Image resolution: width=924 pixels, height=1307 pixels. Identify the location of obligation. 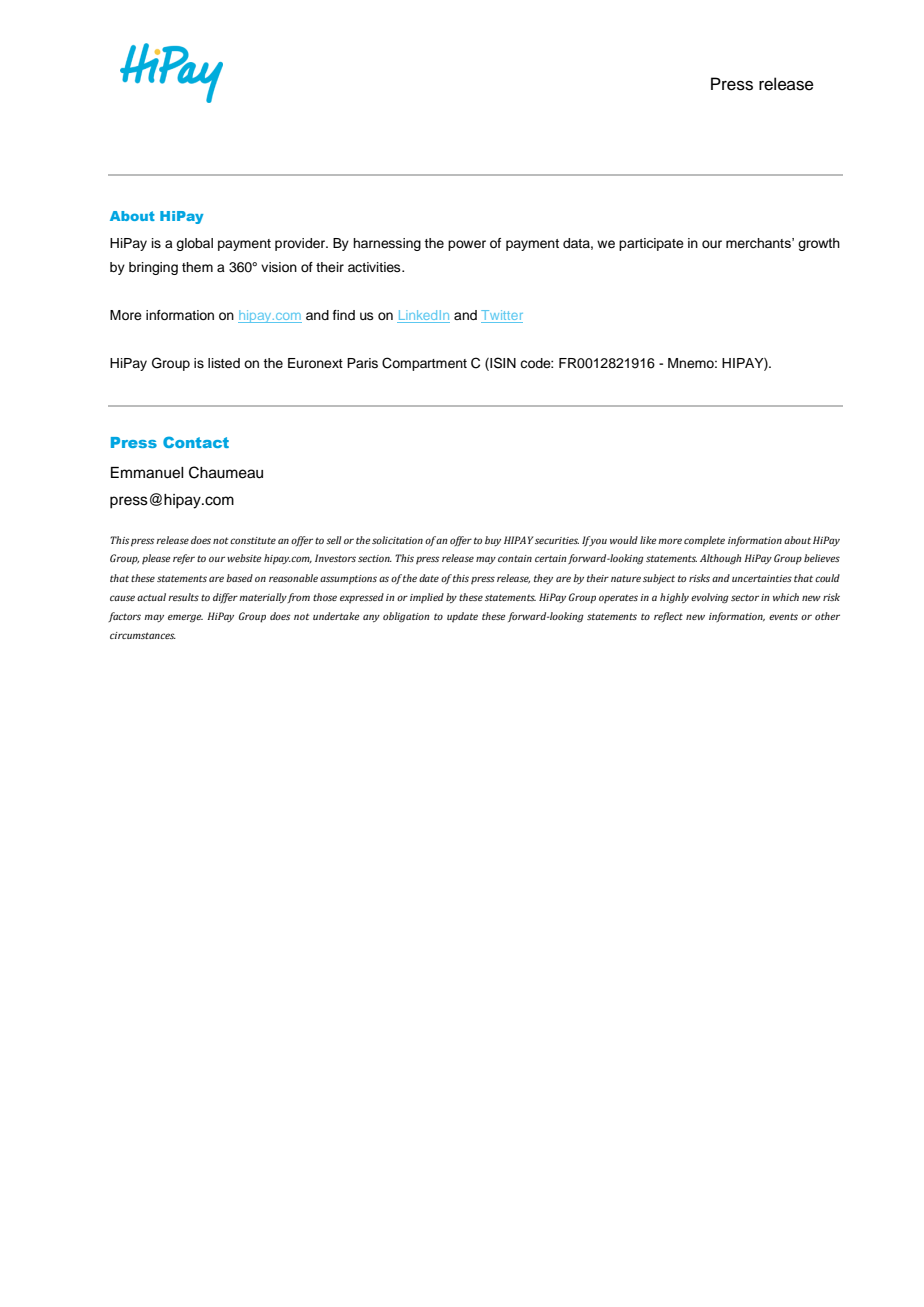
(406, 617).
